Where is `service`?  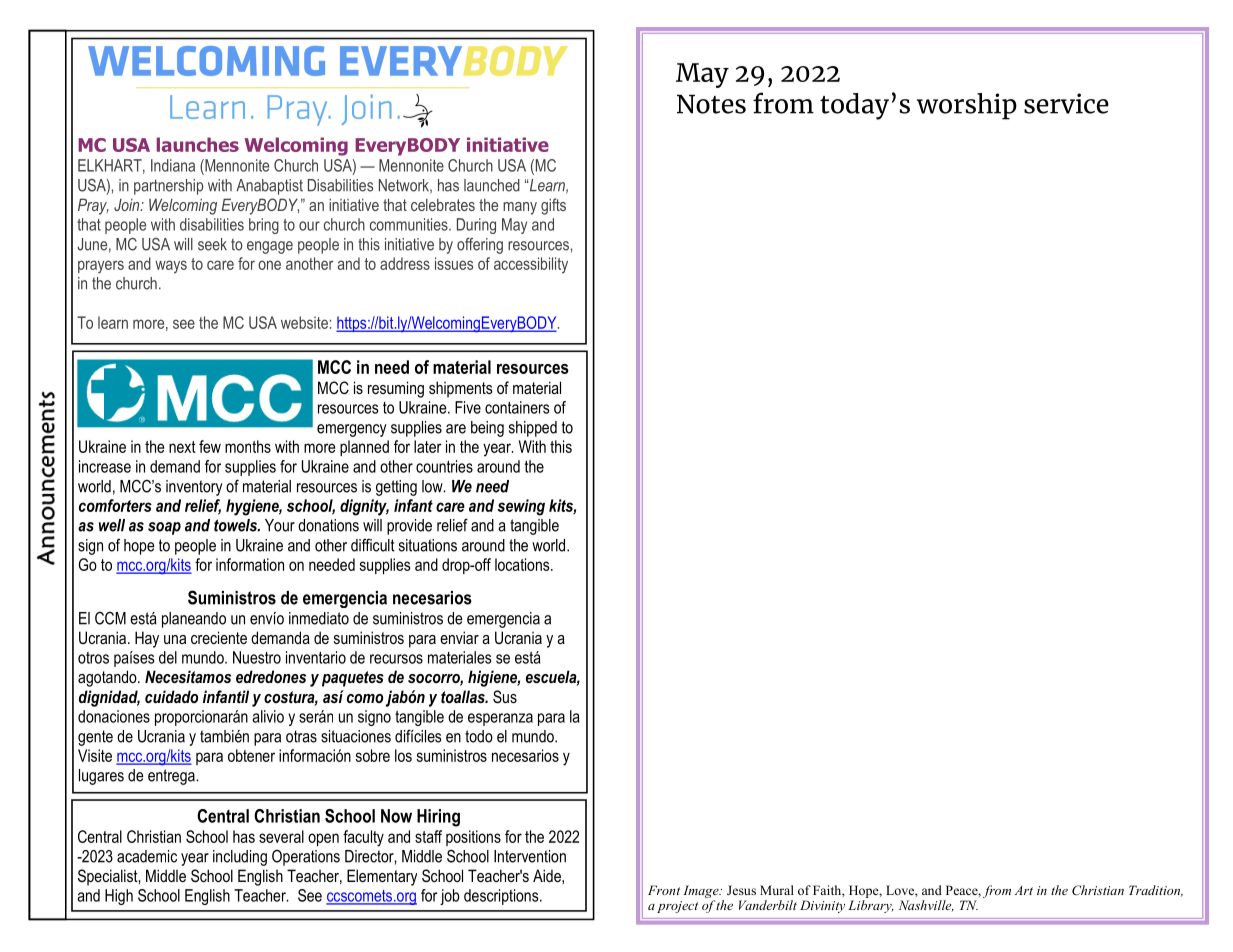
service is located at coordinates (1066, 103).
